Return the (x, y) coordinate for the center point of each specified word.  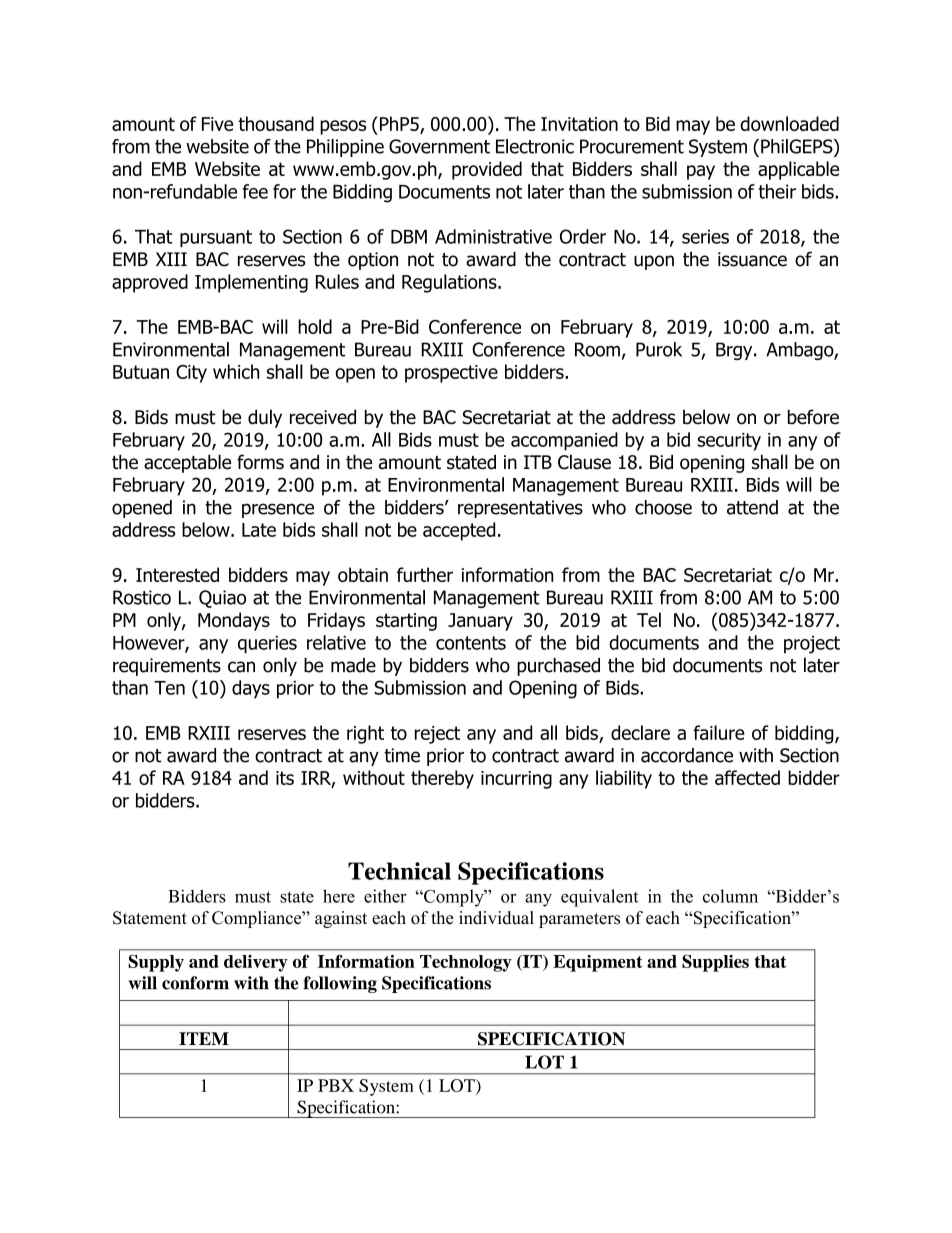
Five (217, 124)
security (729, 442)
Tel (649, 619)
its (285, 778)
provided (487, 170)
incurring (516, 780)
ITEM (204, 1038)
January (480, 622)
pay (701, 172)
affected (747, 777)
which (236, 371)
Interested (177, 574)
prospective (451, 374)
